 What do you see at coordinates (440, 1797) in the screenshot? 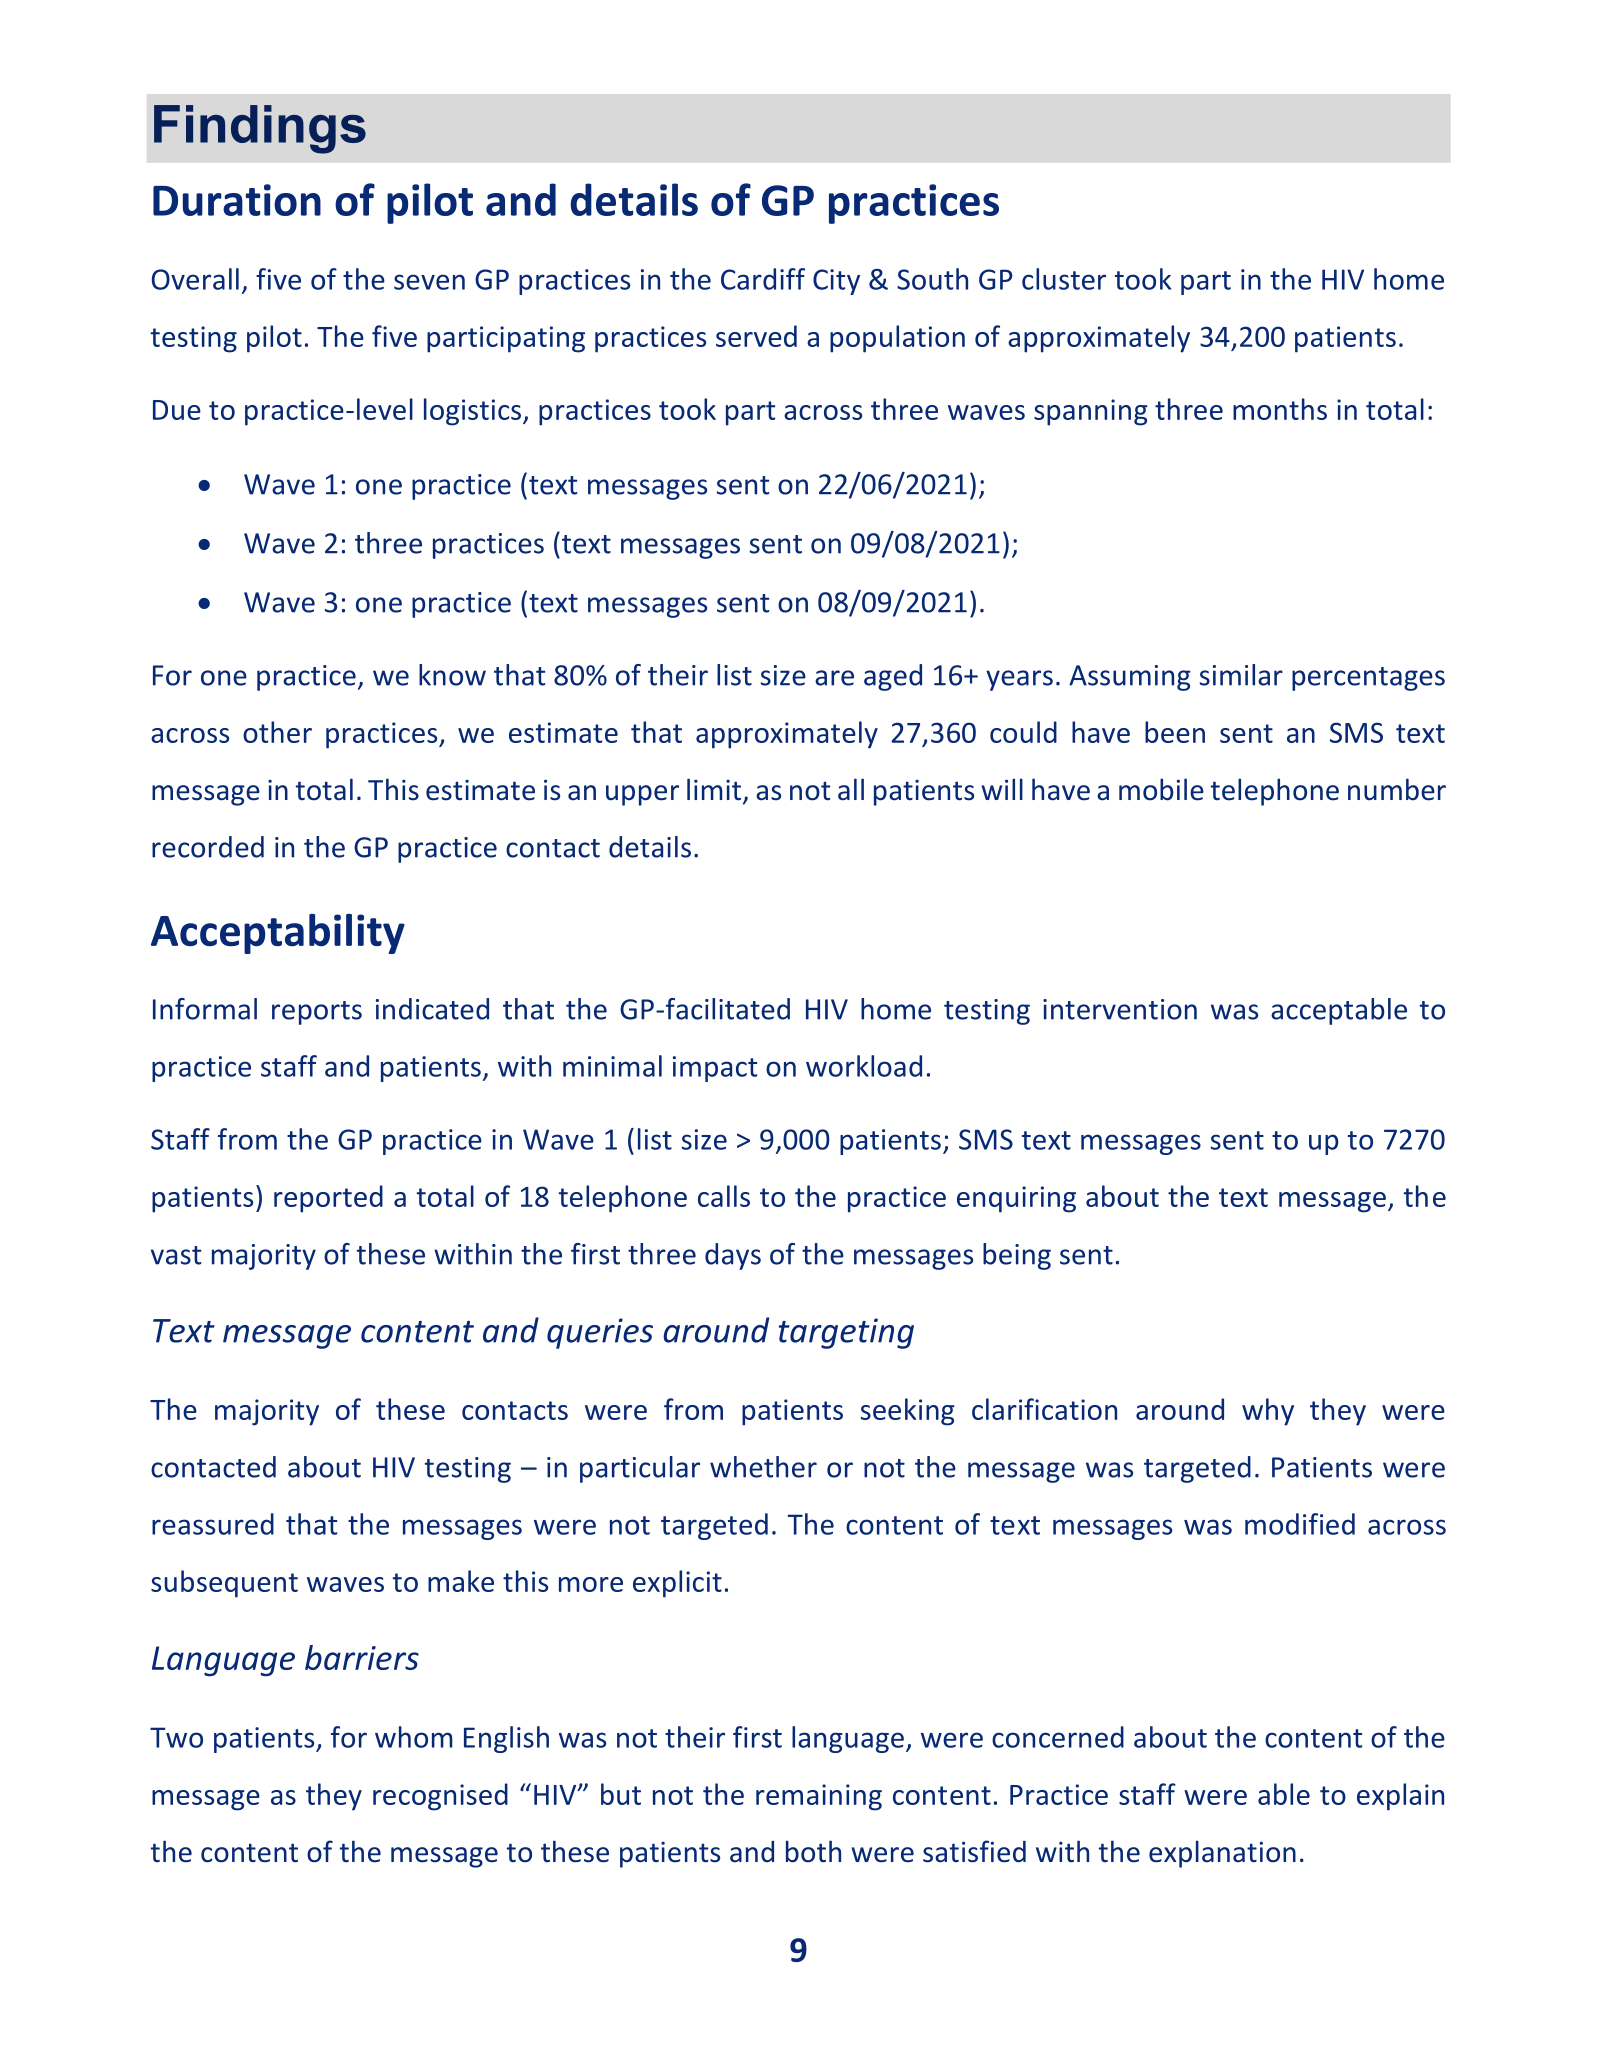
I see `recognised` at bounding box center [440, 1797].
